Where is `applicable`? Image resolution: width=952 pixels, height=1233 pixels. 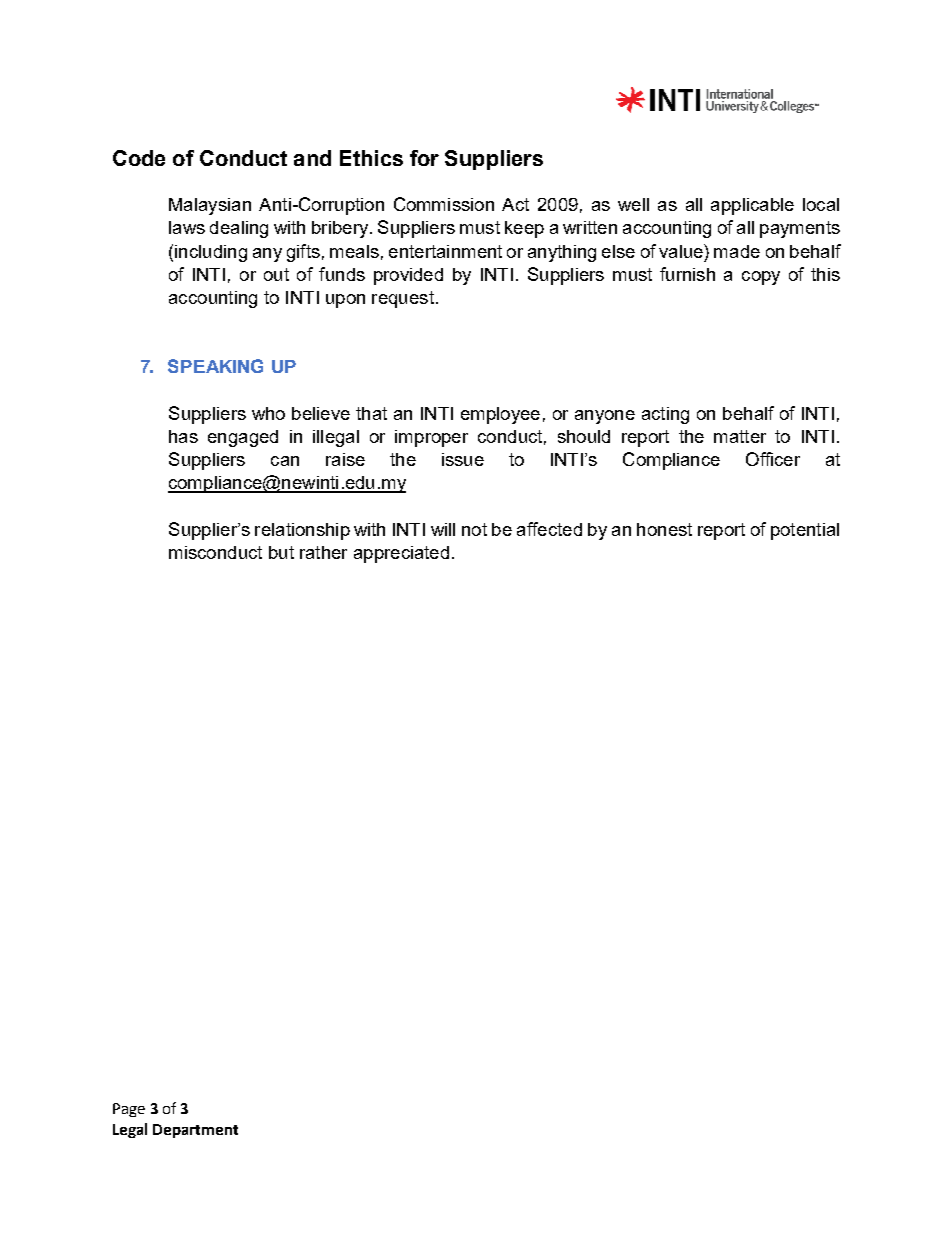 applicable is located at coordinates (752, 206).
